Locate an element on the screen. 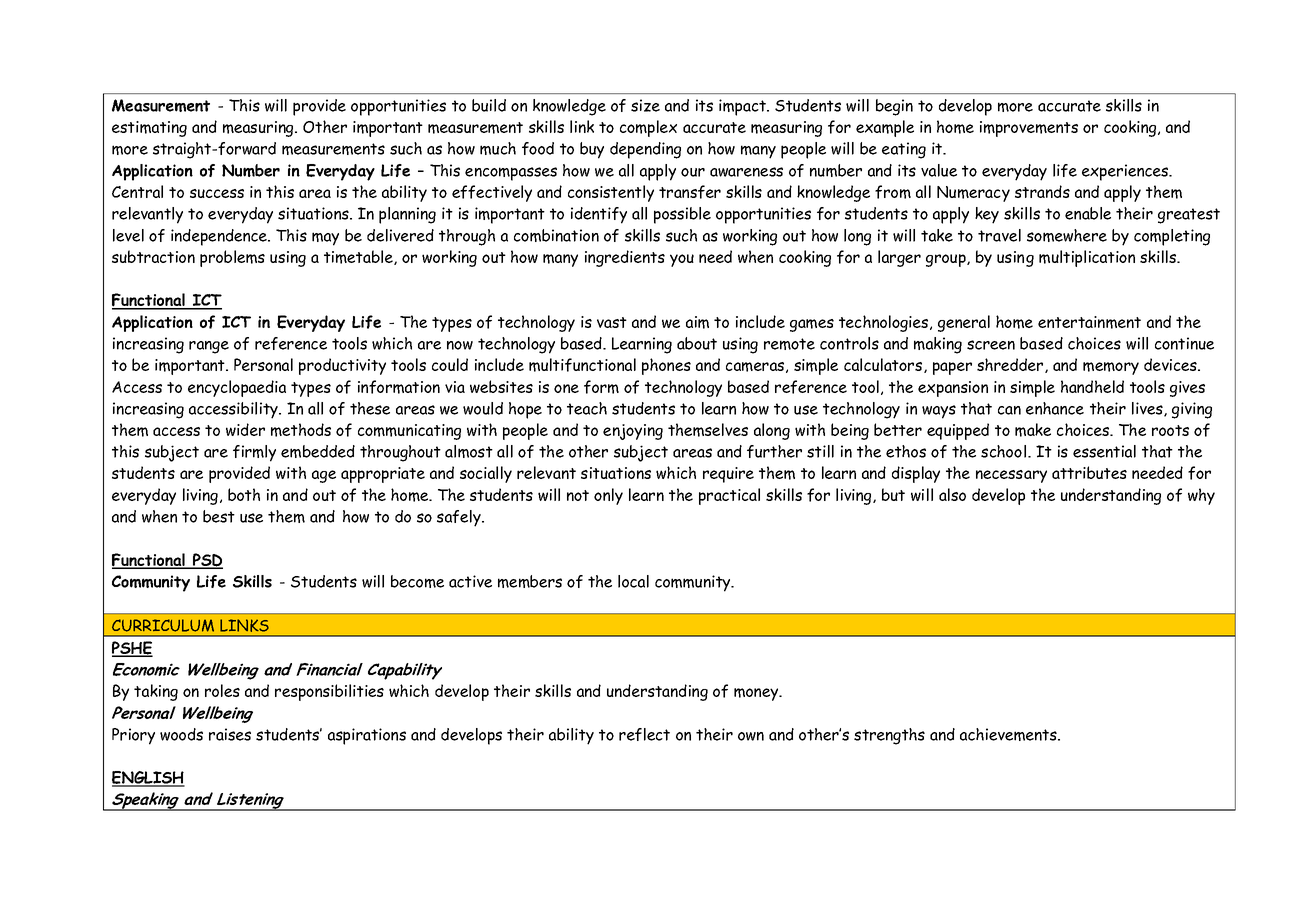 Image resolution: width=1308 pixels, height=924 pixels. raises is located at coordinates (230, 734).
